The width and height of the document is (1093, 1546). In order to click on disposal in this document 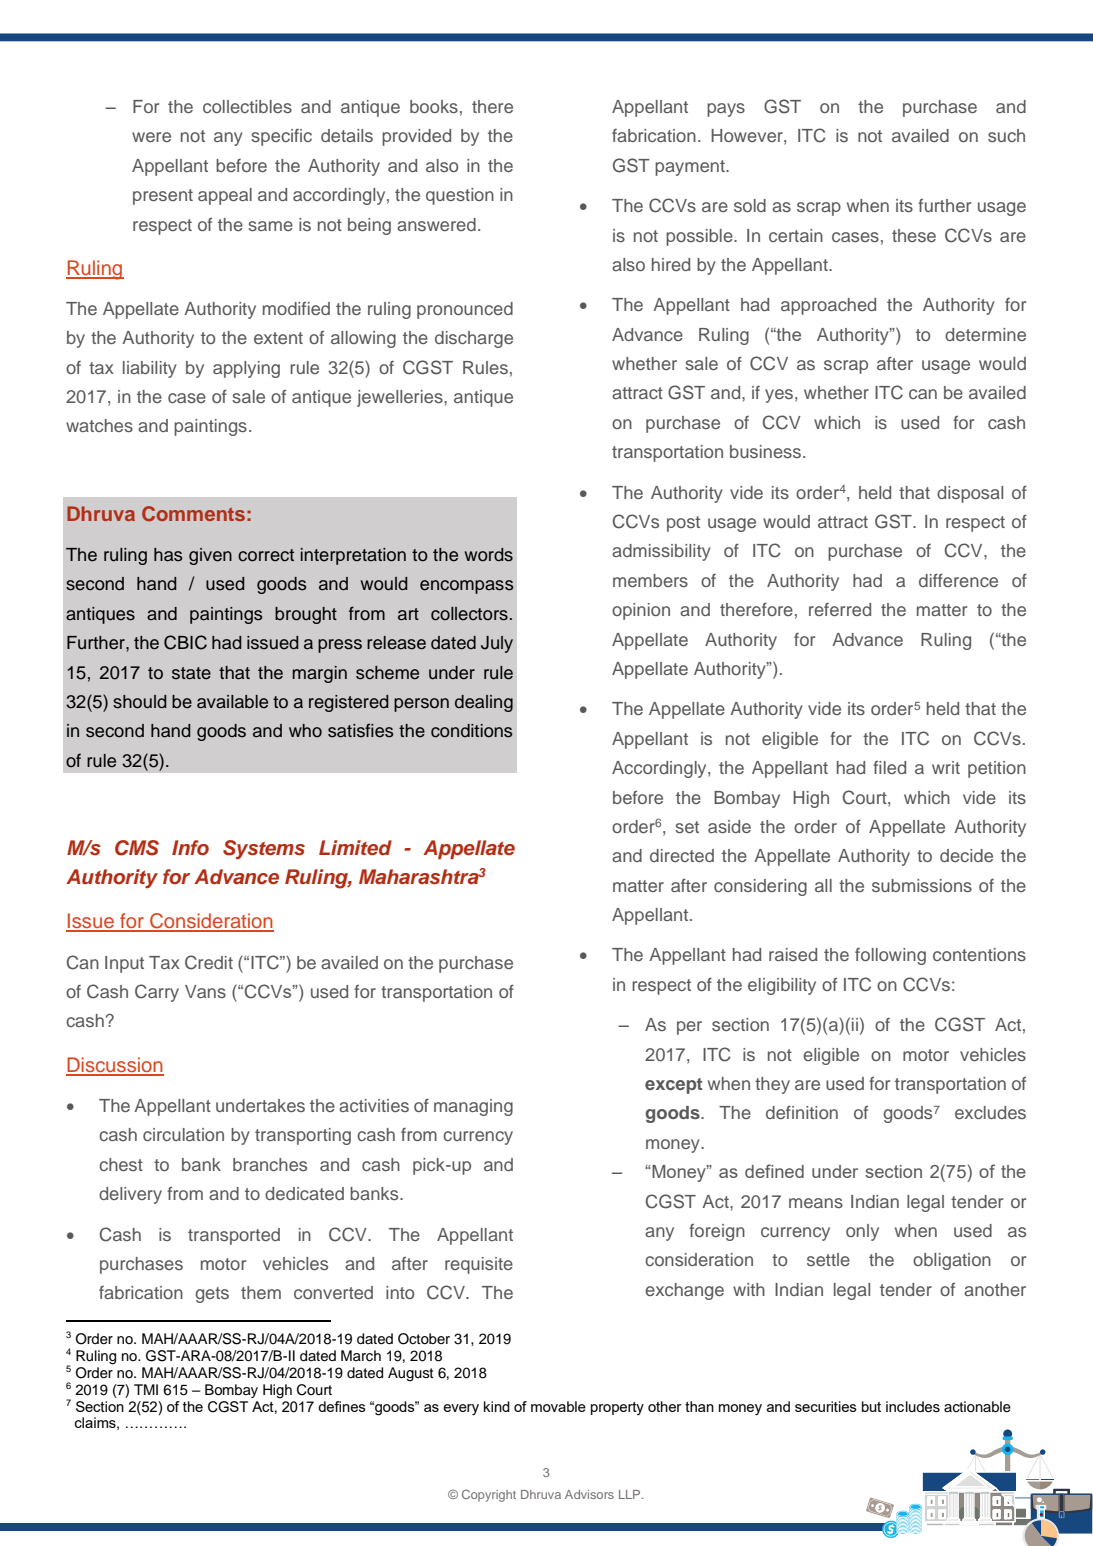, I will do `click(970, 494)`.
